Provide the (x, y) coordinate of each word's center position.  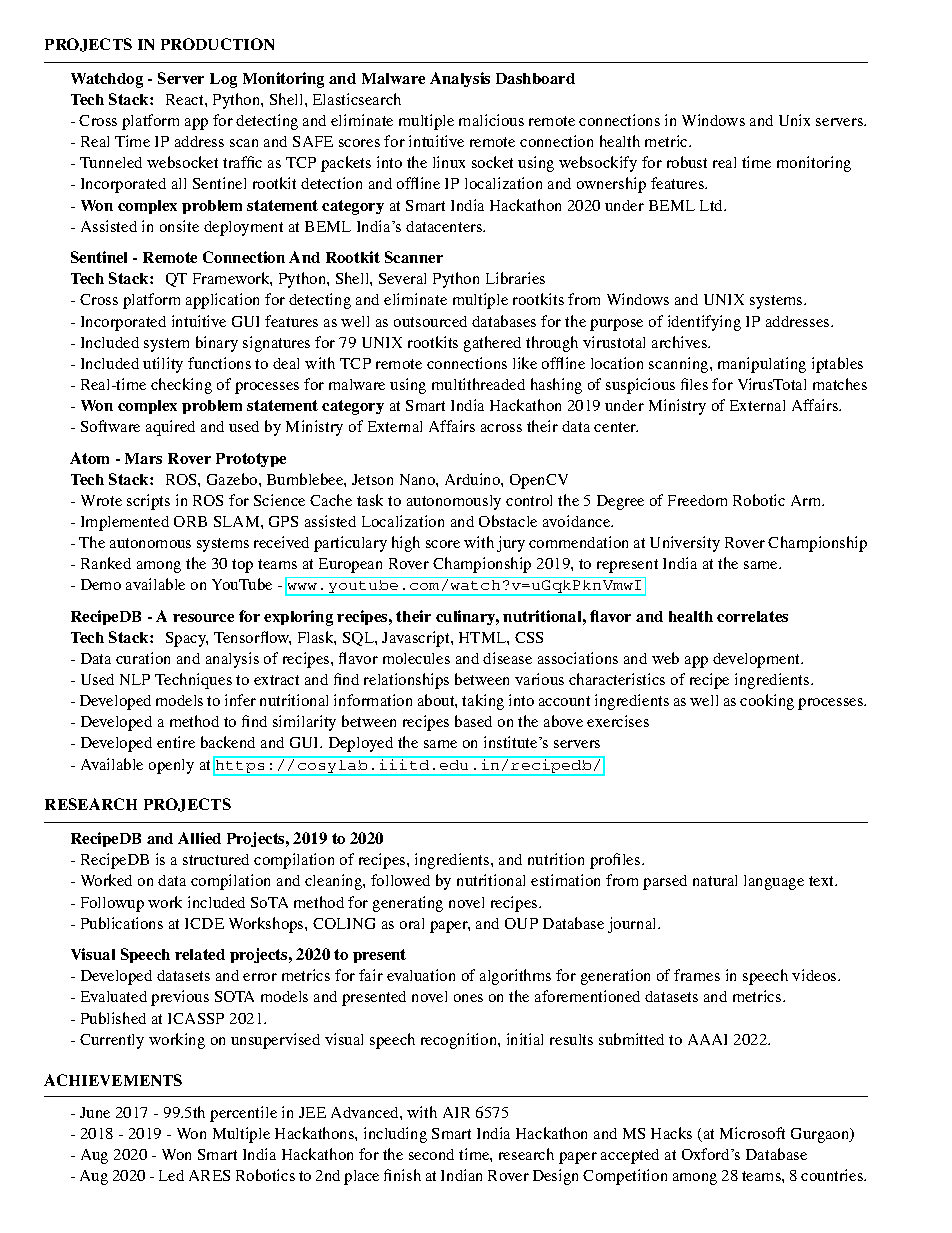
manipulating (762, 365)
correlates (752, 616)
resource (203, 618)
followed (400, 880)
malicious (491, 120)
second (431, 1154)
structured (216, 859)
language (774, 882)
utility (163, 365)
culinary (467, 617)
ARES (209, 1175)
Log (223, 80)
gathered (492, 344)
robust (687, 162)
